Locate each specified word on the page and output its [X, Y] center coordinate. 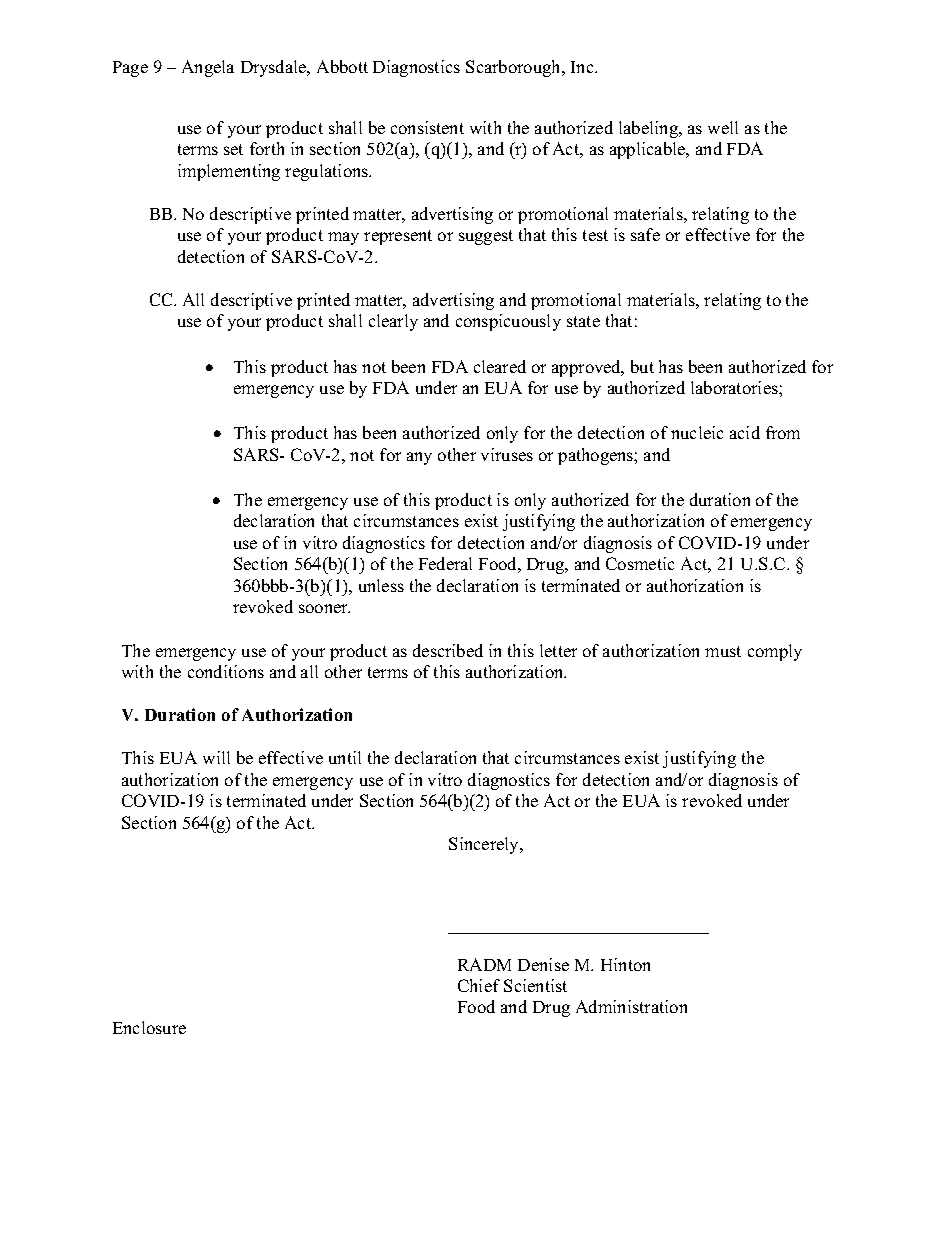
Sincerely [485, 845]
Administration [631, 1006]
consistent [427, 127]
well [723, 127]
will [216, 757]
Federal [445, 563]
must [723, 651]
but [642, 366]
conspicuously [508, 322]
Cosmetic [640, 563]
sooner [324, 608]
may [343, 238]
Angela [208, 68]
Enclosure [149, 1027]
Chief [479, 985]
